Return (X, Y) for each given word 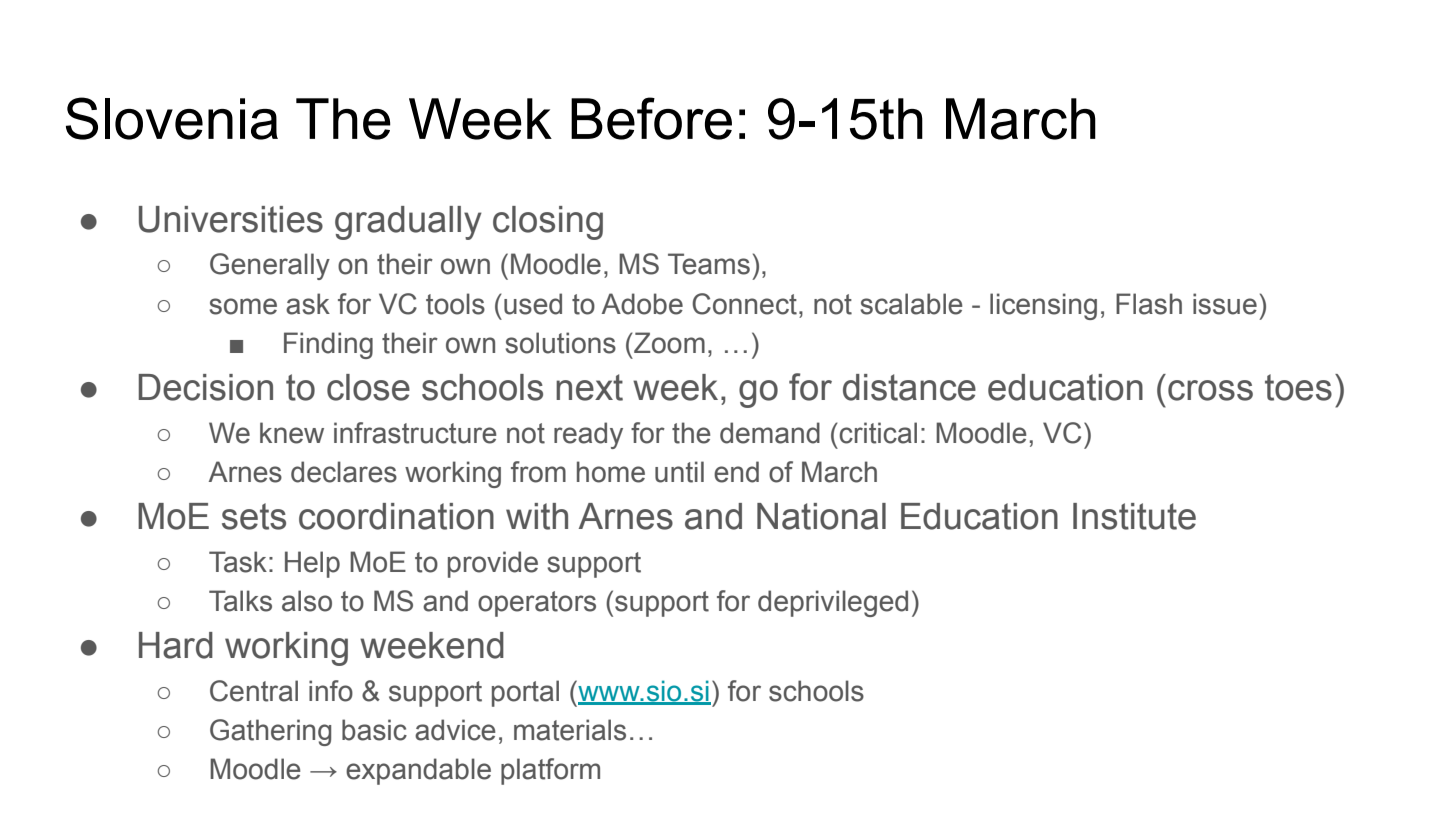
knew (292, 433)
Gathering (270, 732)
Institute (1134, 516)
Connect (744, 304)
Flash (1149, 304)
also (307, 601)
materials (570, 730)
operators (537, 604)
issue (1225, 304)
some (243, 306)
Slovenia (172, 118)
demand (770, 433)
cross (1210, 390)
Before (651, 118)
